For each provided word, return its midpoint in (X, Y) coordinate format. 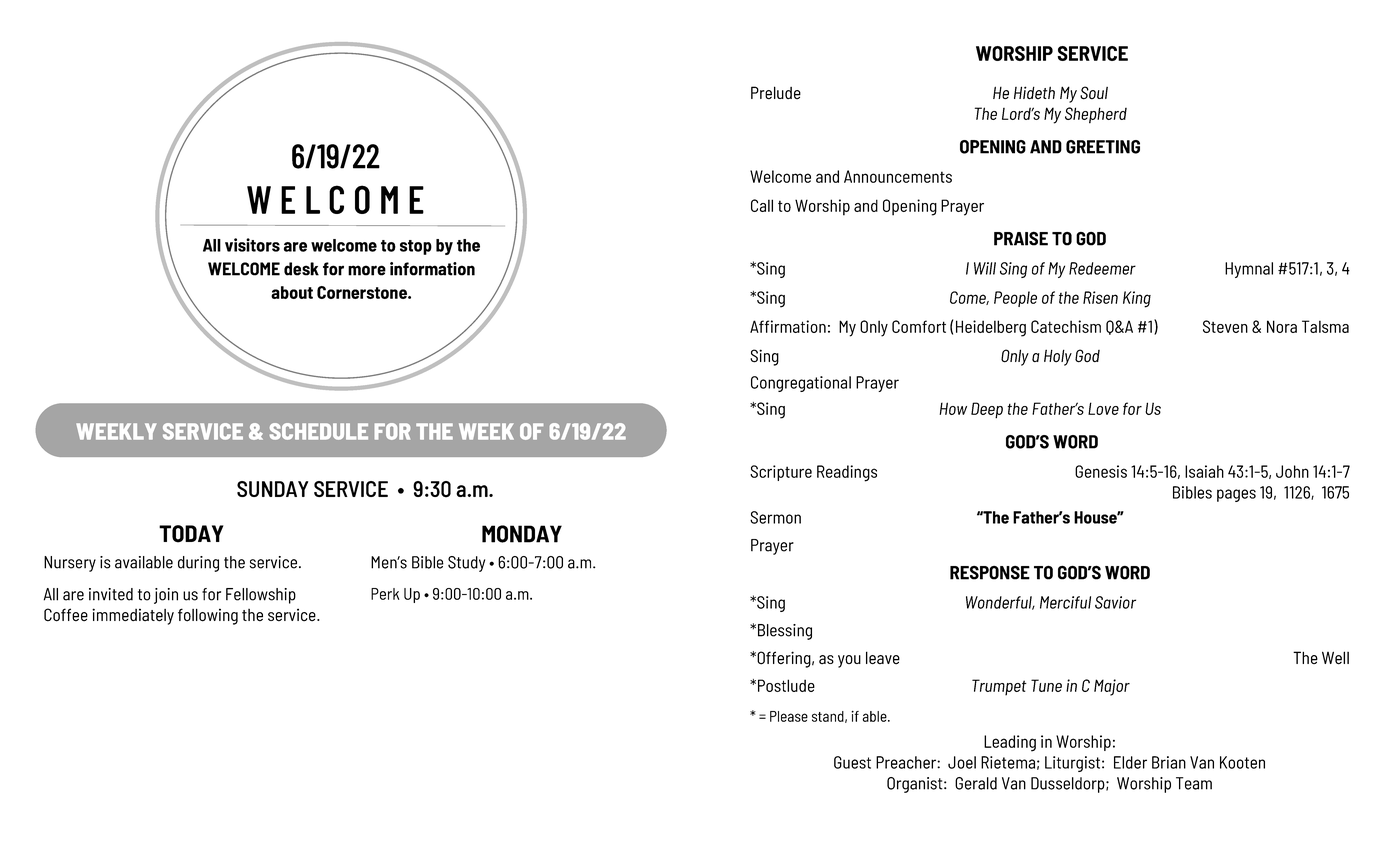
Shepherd (1096, 115)
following (208, 616)
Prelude (776, 92)
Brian (1169, 762)
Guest (852, 762)
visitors (252, 245)
